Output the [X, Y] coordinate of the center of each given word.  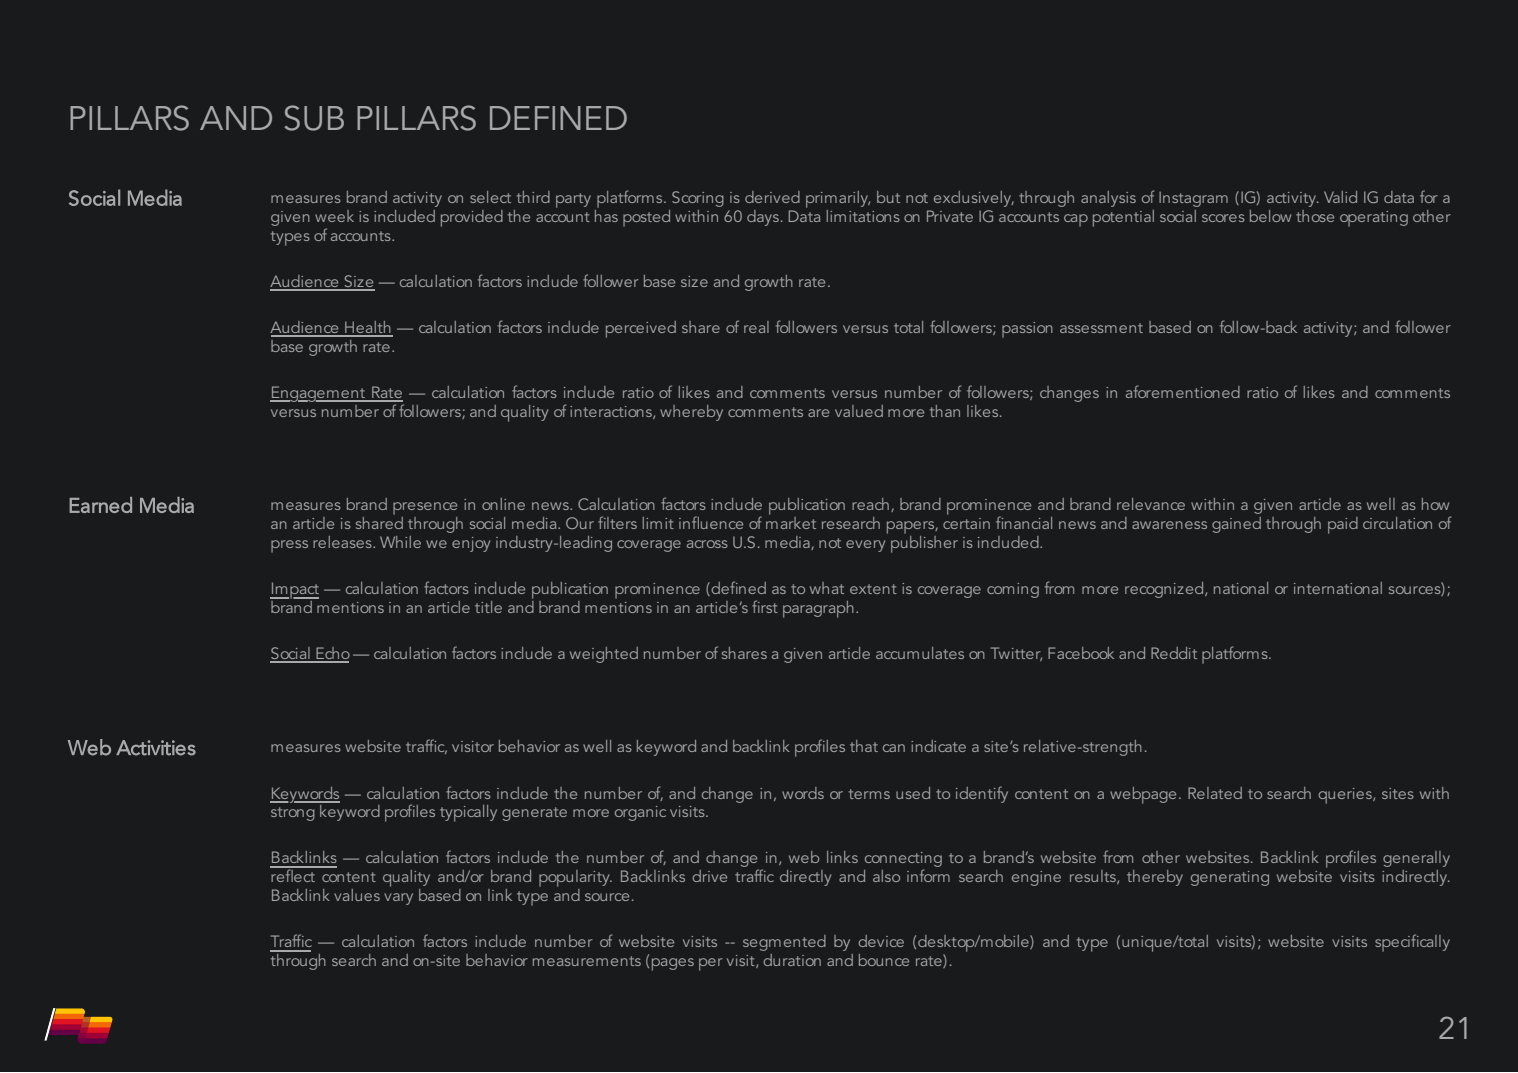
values [357, 895]
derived [772, 197]
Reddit [1174, 653]
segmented [784, 943]
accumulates [920, 653]
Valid [1340, 197]
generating [1230, 878]
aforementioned [1183, 391]
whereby [691, 413]
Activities [156, 748]
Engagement [319, 394]
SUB [314, 118]
